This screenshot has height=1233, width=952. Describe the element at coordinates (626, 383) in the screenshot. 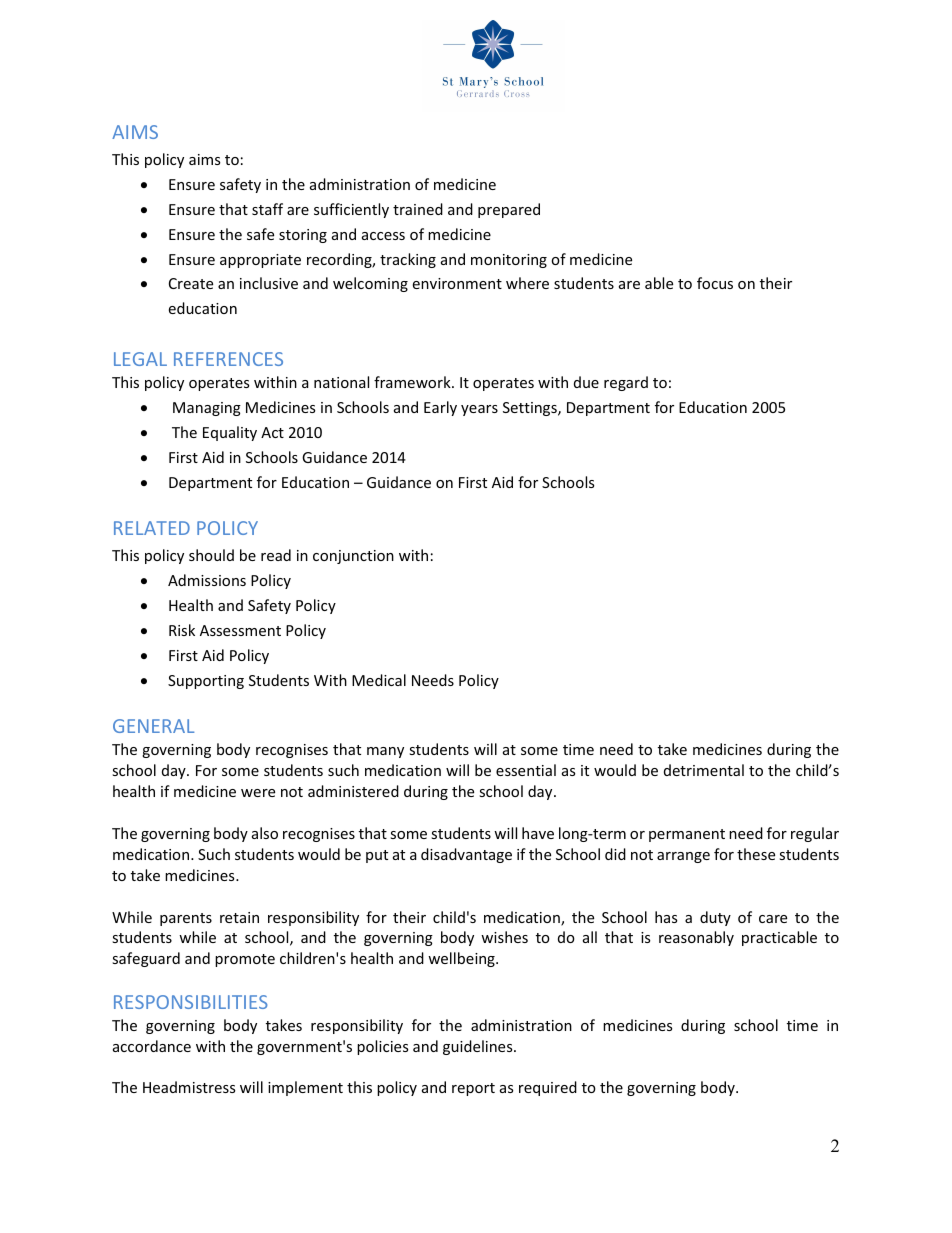

I see `regard` at that location.
